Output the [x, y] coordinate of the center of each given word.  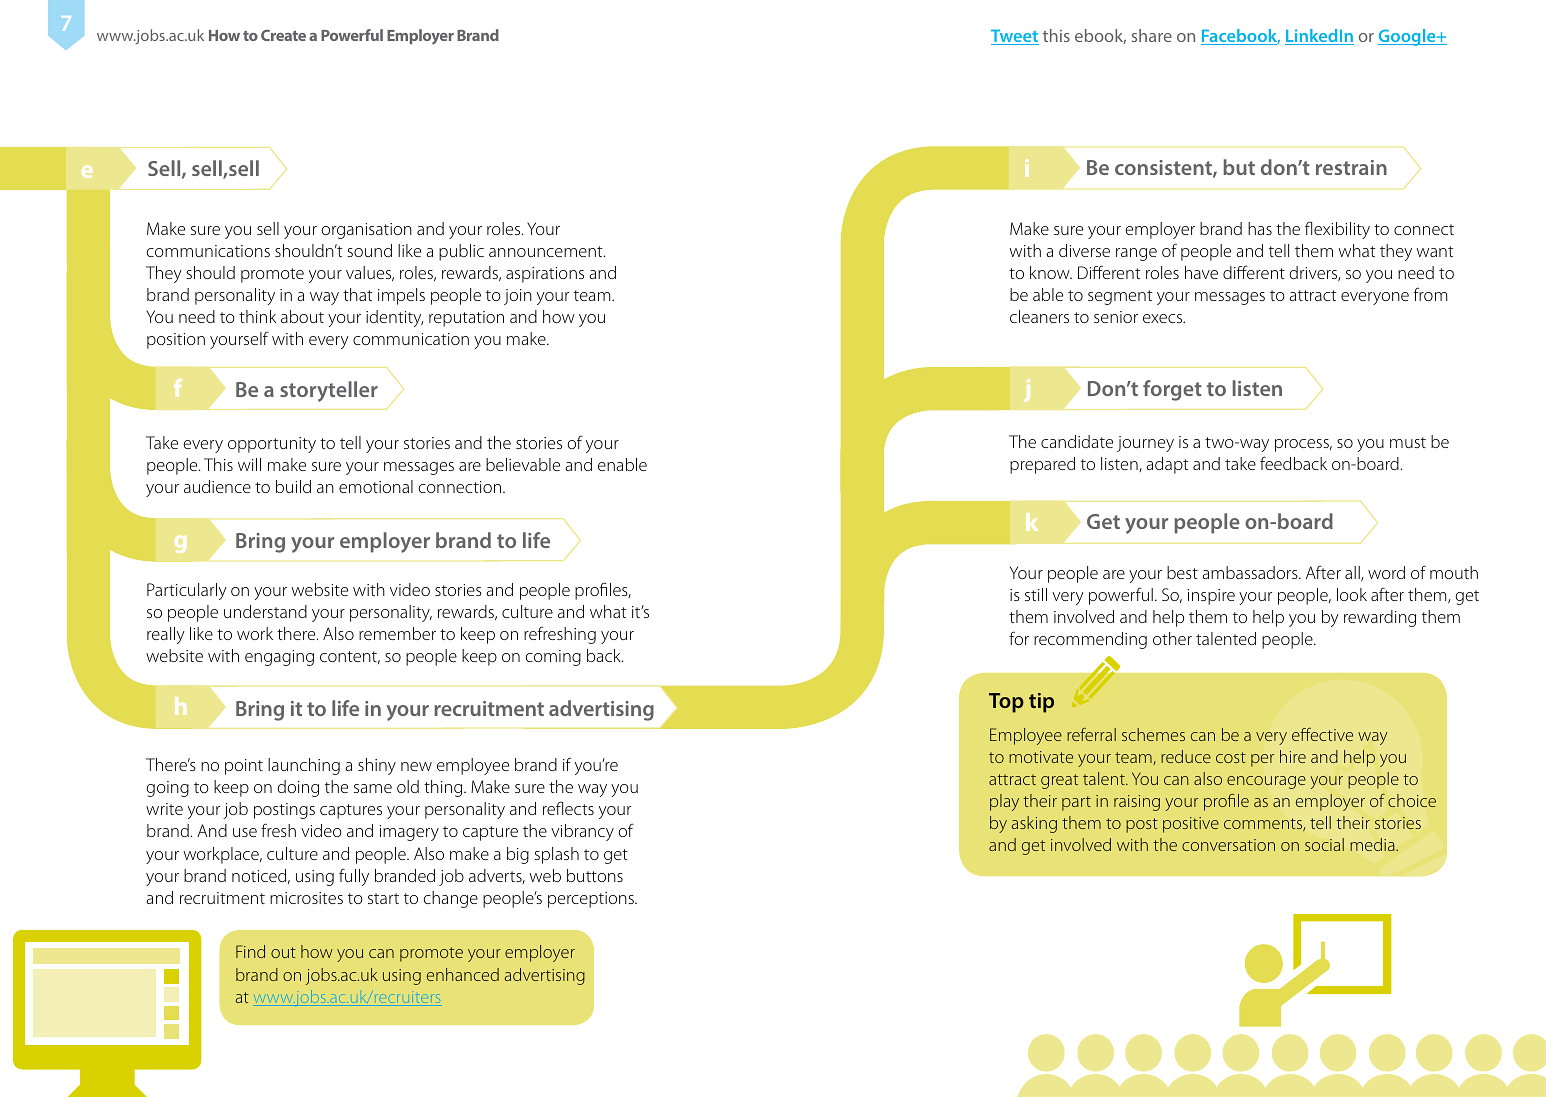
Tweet [1015, 37]
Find [250, 951]
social [1324, 844]
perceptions [592, 900]
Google [1408, 37]
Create [283, 35]
